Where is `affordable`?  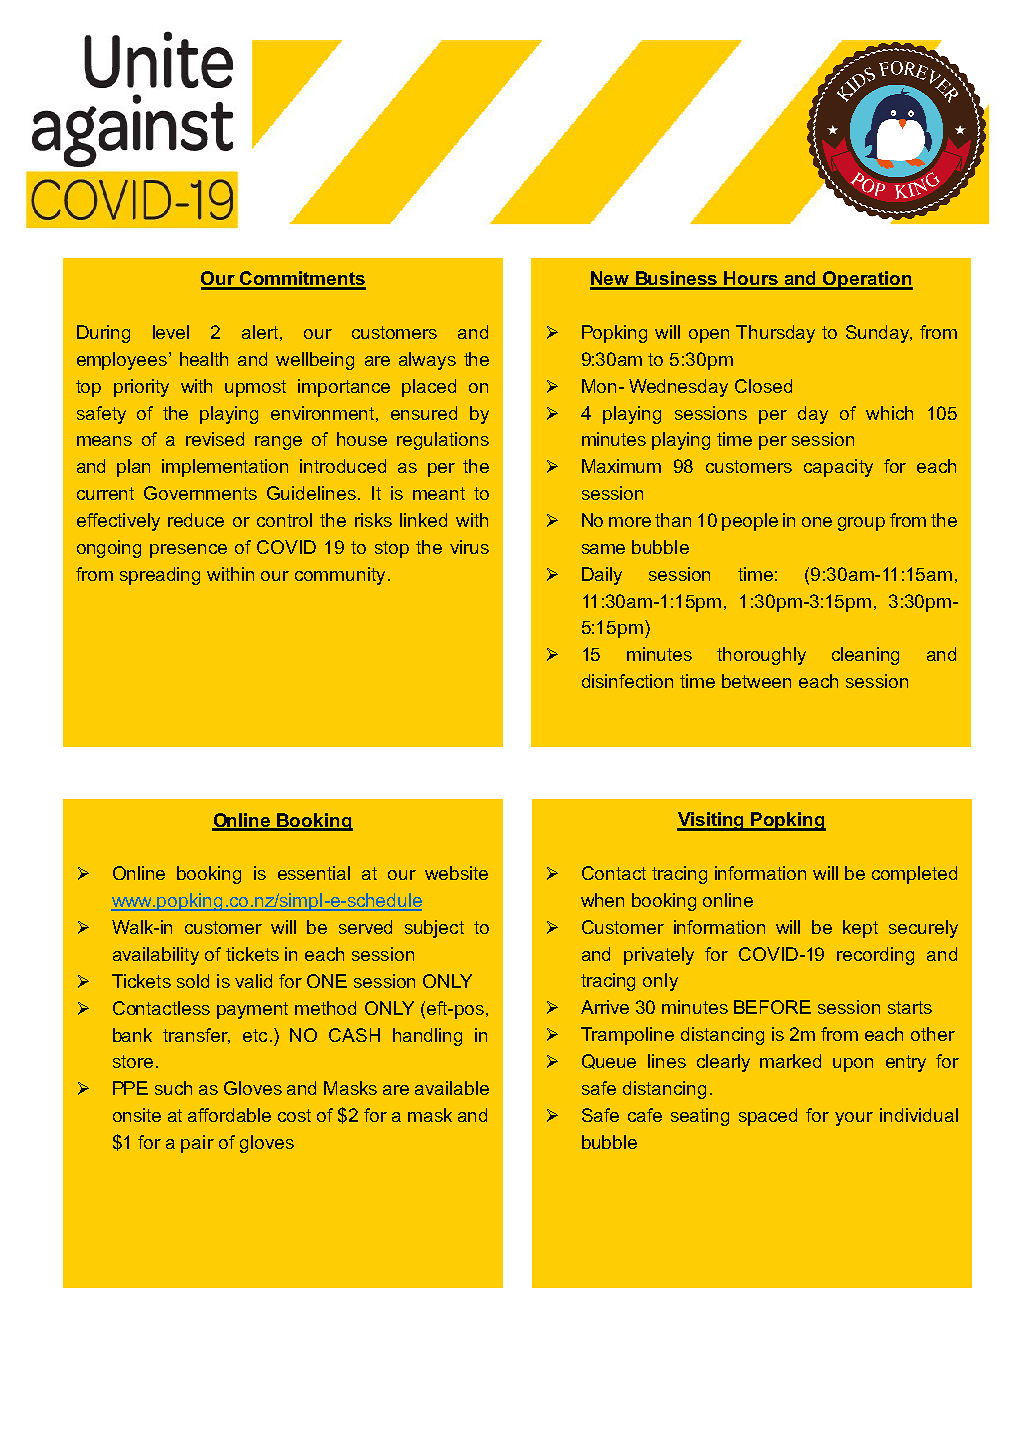 affordable is located at coordinates (229, 1115).
